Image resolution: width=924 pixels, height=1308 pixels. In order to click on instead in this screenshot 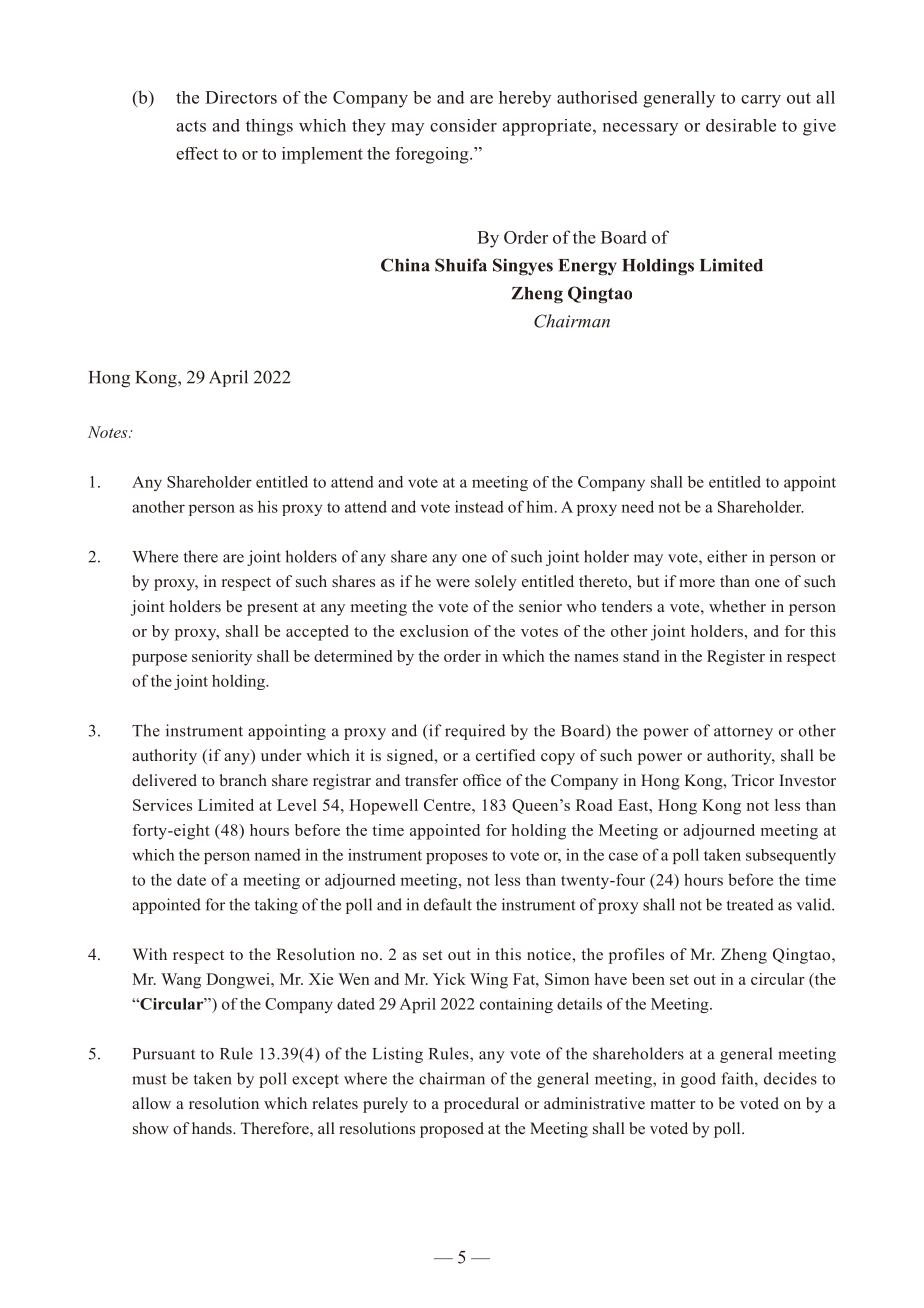, I will do `click(479, 506)`.
